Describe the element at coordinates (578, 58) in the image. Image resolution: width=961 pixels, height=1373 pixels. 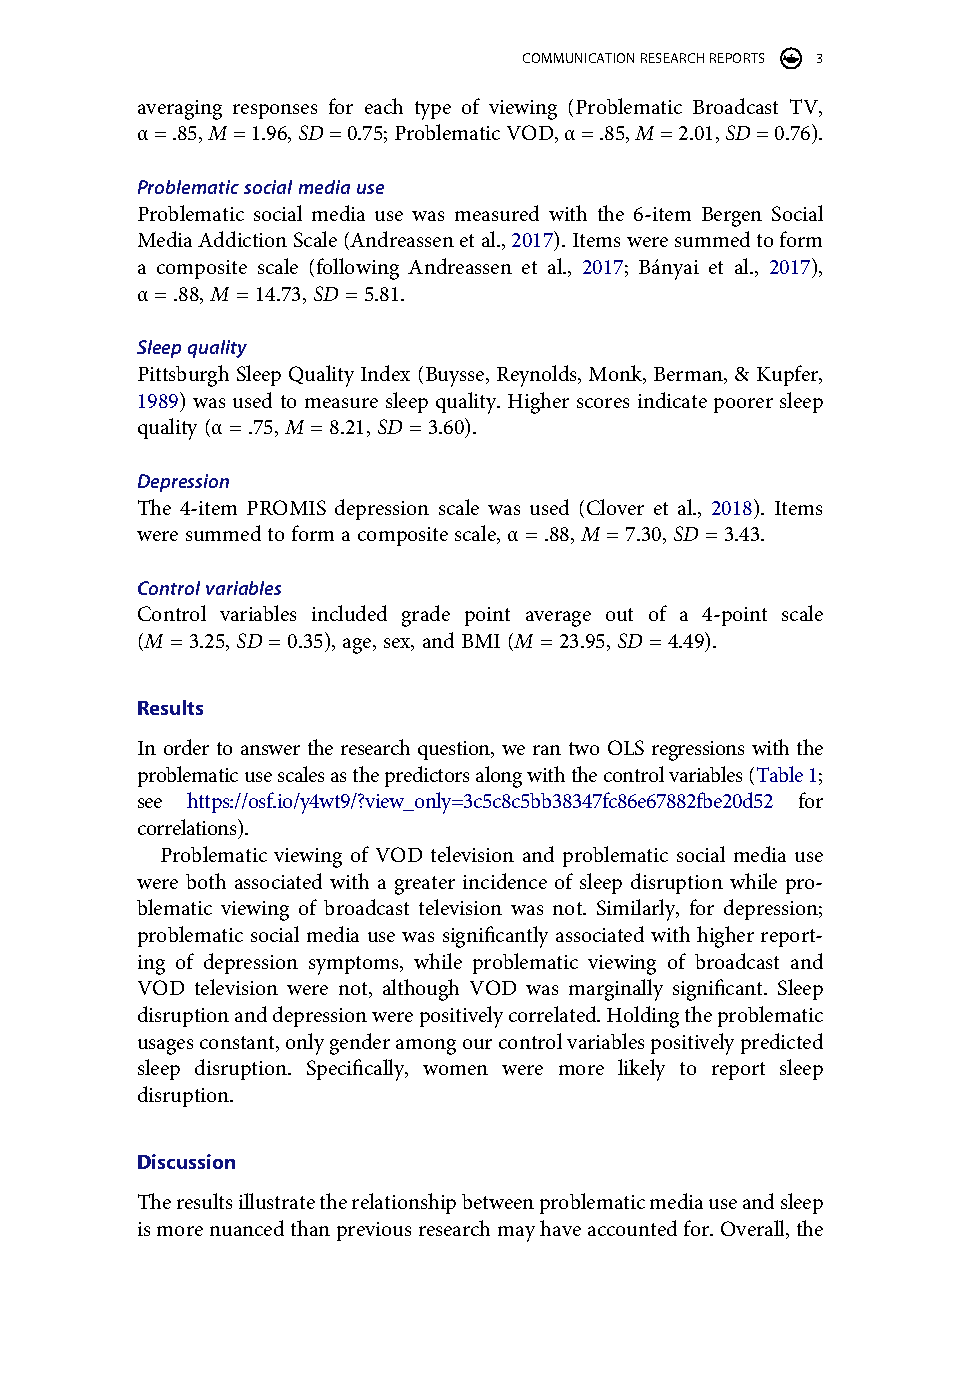
I see `COMMUNICATION` at that location.
